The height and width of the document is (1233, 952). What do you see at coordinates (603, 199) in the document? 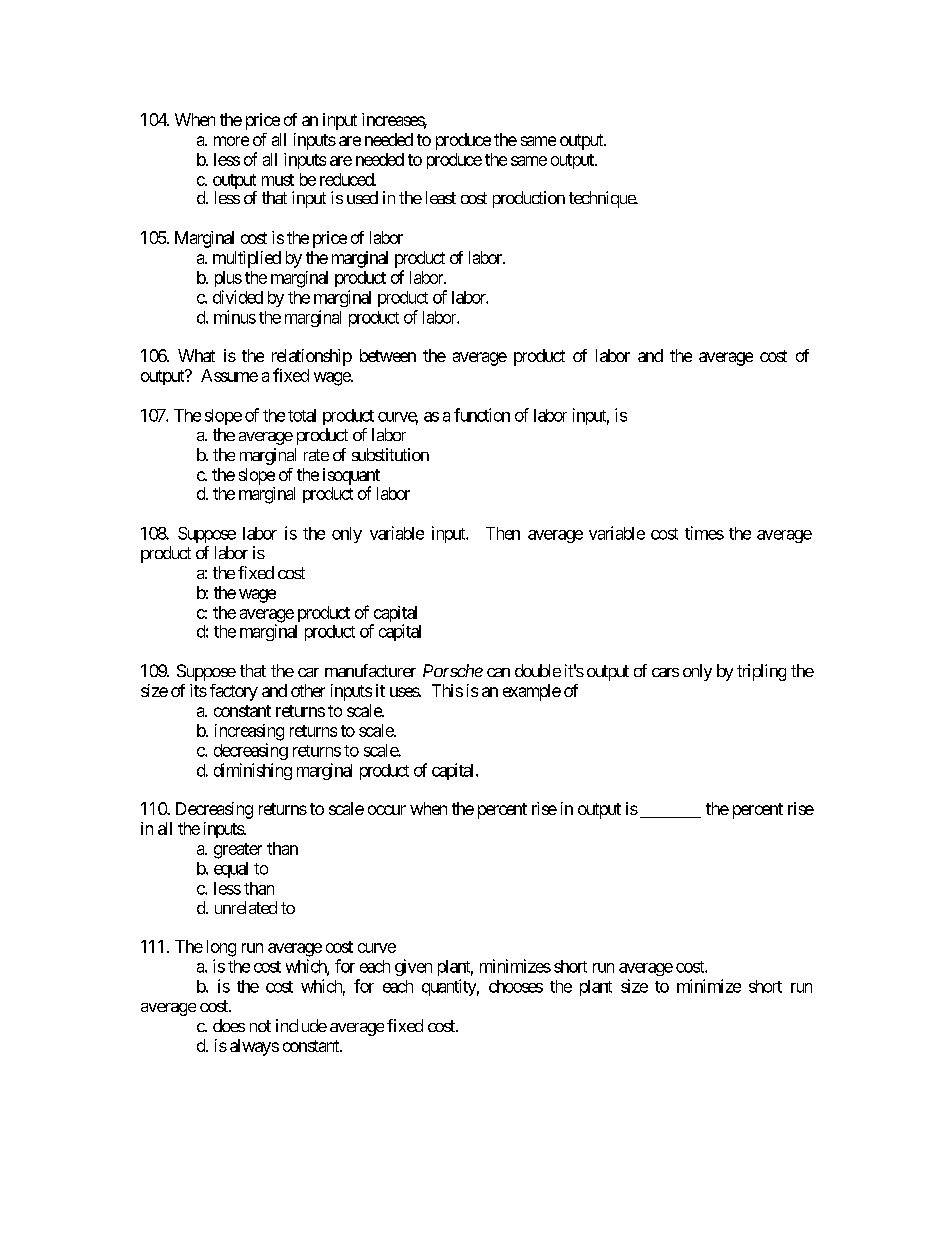
I see `technique` at bounding box center [603, 199].
